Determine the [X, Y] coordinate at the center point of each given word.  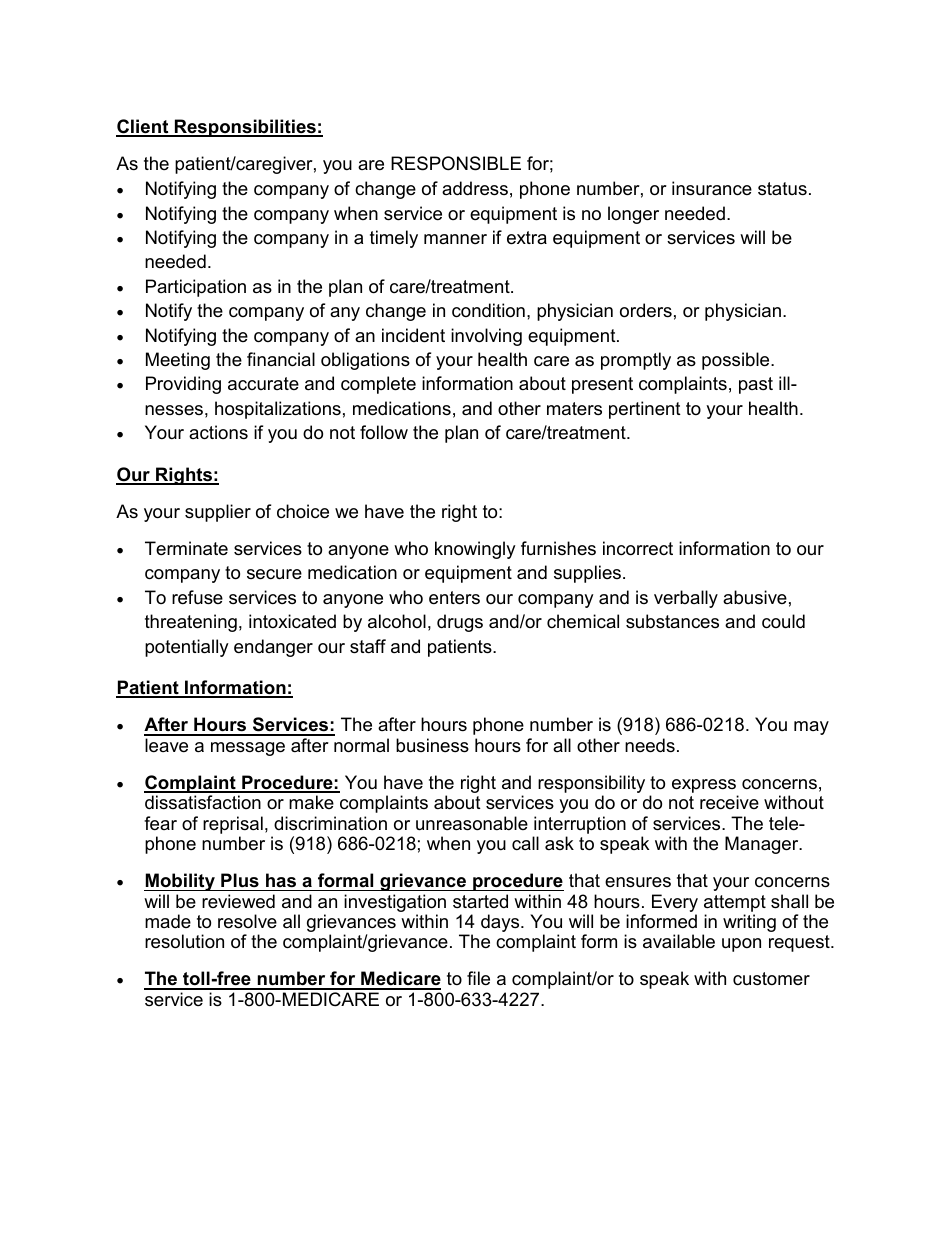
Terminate [186, 548]
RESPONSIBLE [456, 163]
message [248, 749]
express [705, 787]
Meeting [178, 361]
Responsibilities [245, 128]
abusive [755, 597]
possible [737, 361]
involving [486, 337]
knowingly [475, 550]
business [432, 745]
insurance [712, 188]
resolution [184, 941]
